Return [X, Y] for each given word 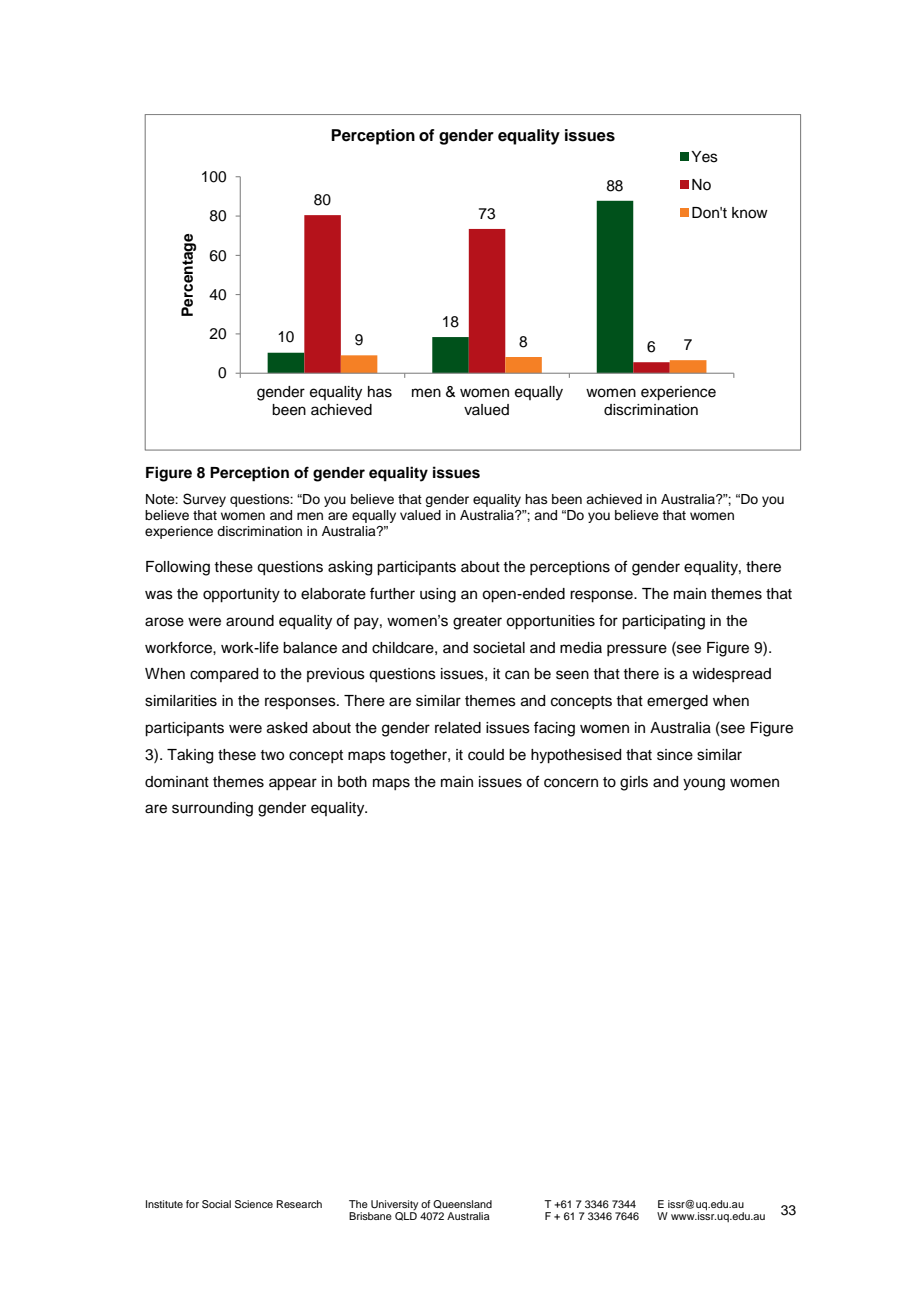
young [704, 784]
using [438, 595]
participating [663, 622]
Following [178, 568]
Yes [704, 157]
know [750, 213]
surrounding [212, 809]
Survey [204, 500]
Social [216, 1204]
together [419, 756]
